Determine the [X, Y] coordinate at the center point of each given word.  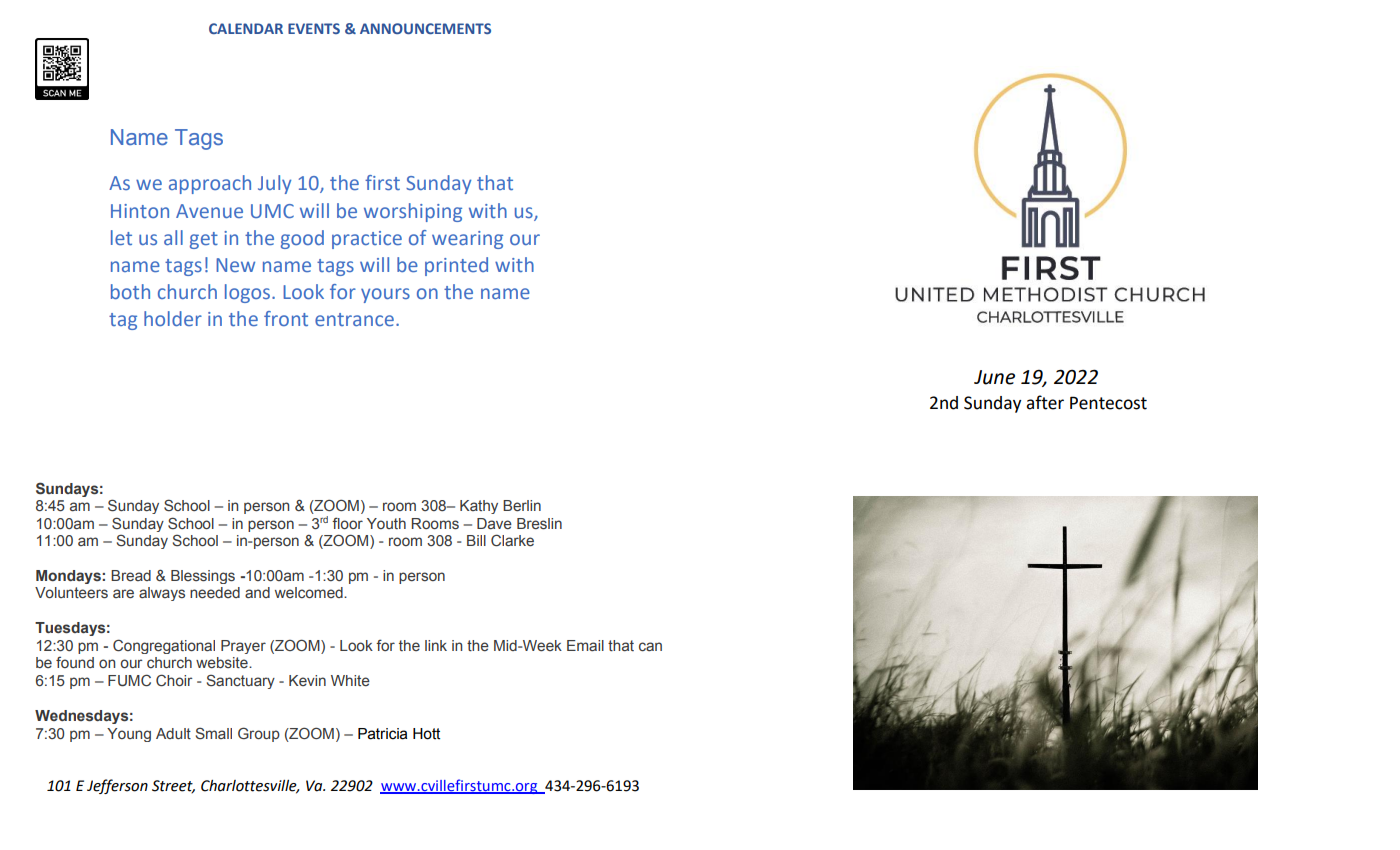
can [650, 646]
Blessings [203, 577]
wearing [467, 240]
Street [173, 786]
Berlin [522, 506]
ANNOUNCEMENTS [425, 28]
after [1045, 402]
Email [585, 645]
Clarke [512, 540]
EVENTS [314, 28]
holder [173, 318]
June [994, 377]
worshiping [413, 212]
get [204, 240]
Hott [426, 734]
